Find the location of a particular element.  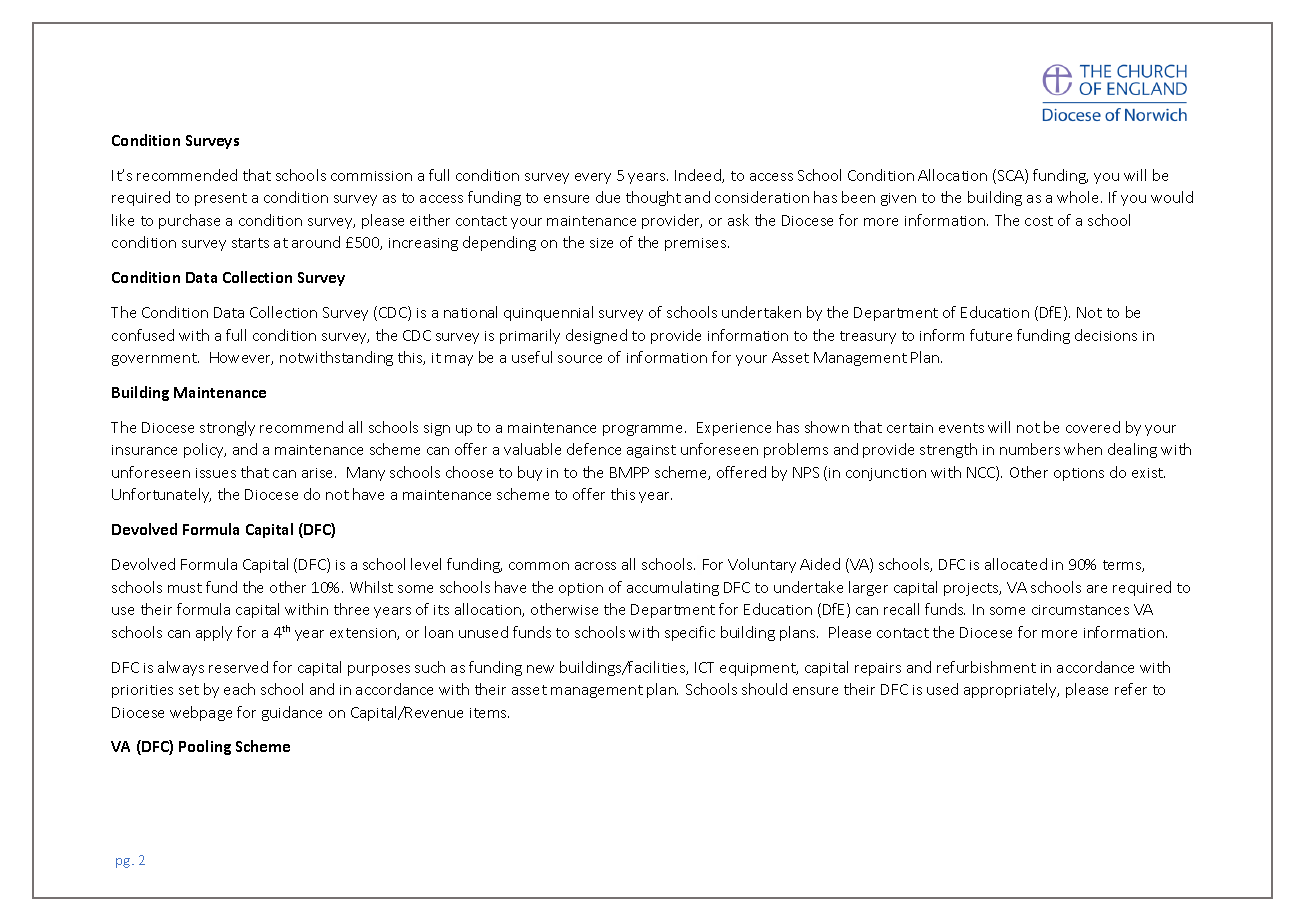

present is located at coordinates (221, 199).
